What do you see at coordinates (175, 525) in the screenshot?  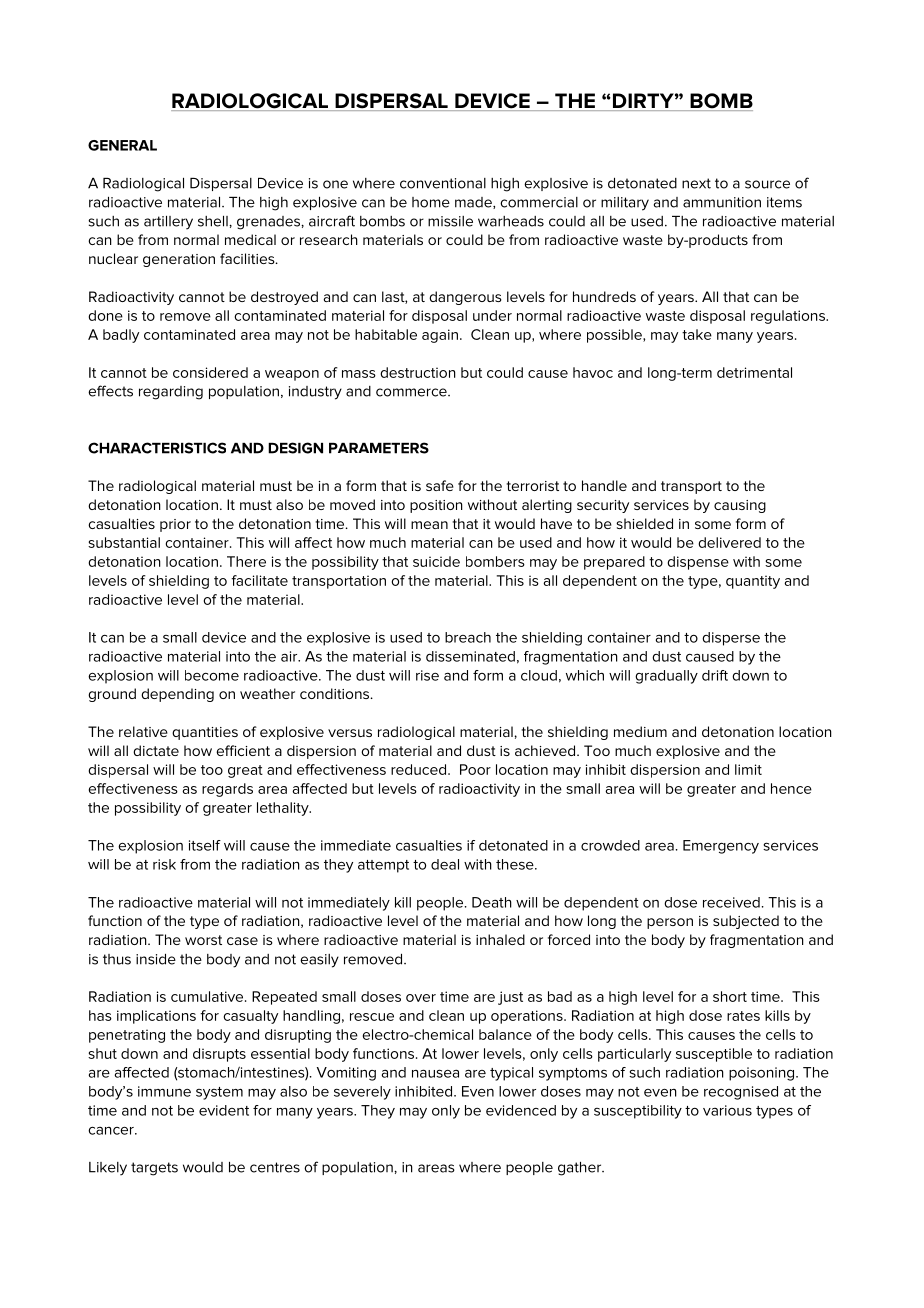 I see `prior` at bounding box center [175, 525].
